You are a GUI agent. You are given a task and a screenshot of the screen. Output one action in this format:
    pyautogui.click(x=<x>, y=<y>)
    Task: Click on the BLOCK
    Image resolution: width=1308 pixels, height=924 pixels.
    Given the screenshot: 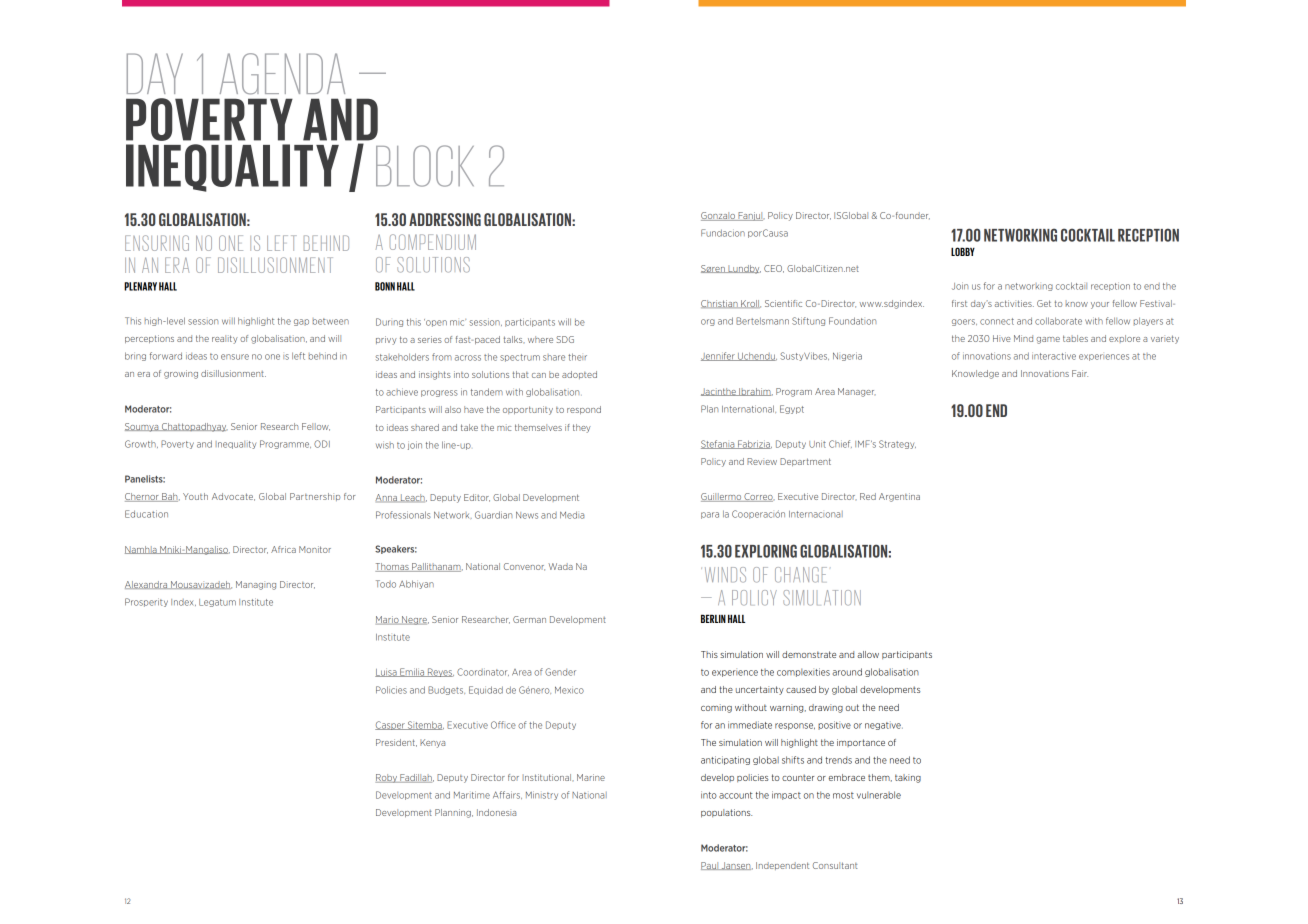 What is the action you would take?
    pyautogui.click(x=425, y=166)
